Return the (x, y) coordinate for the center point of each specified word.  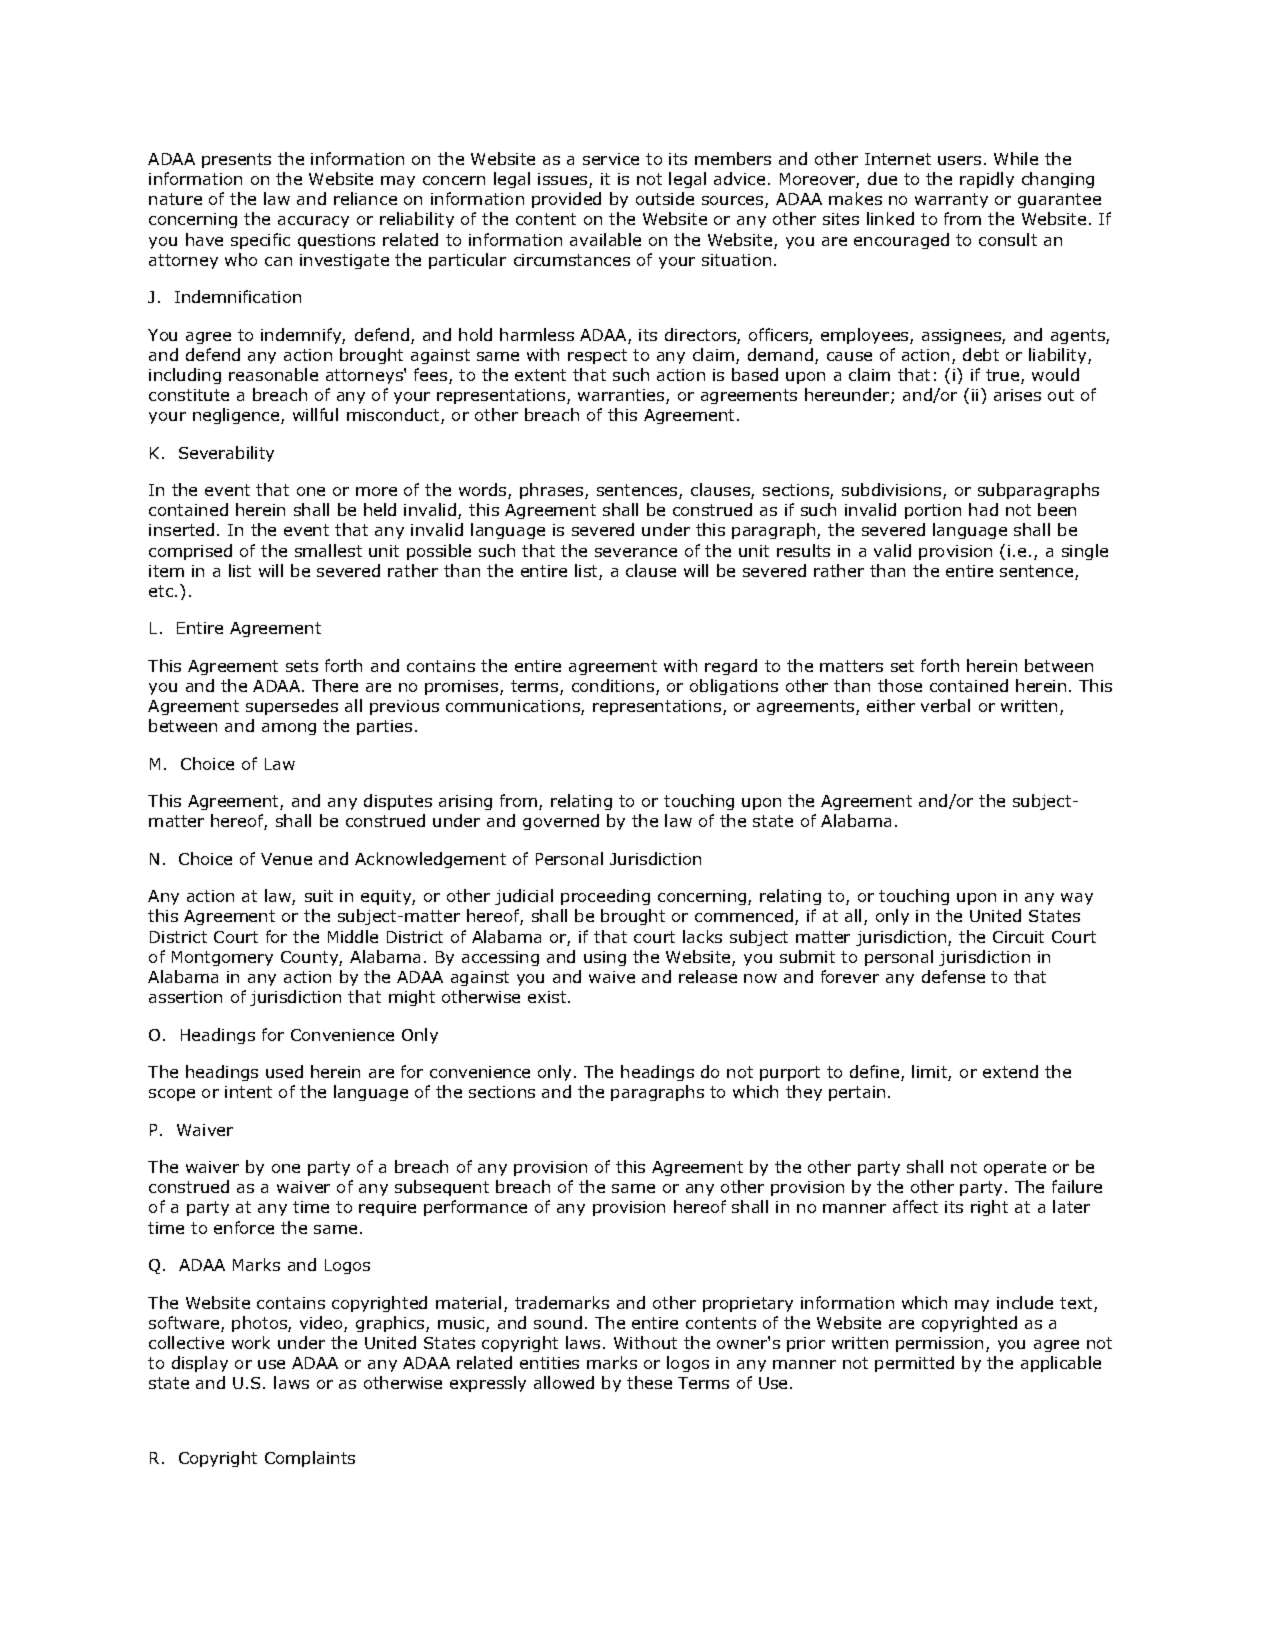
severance (636, 552)
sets (302, 666)
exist (548, 997)
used (284, 1071)
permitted (914, 1364)
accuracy (313, 222)
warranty (951, 200)
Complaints (310, 1459)
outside (665, 198)
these (649, 1382)
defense (953, 976)
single (1085, 552)
